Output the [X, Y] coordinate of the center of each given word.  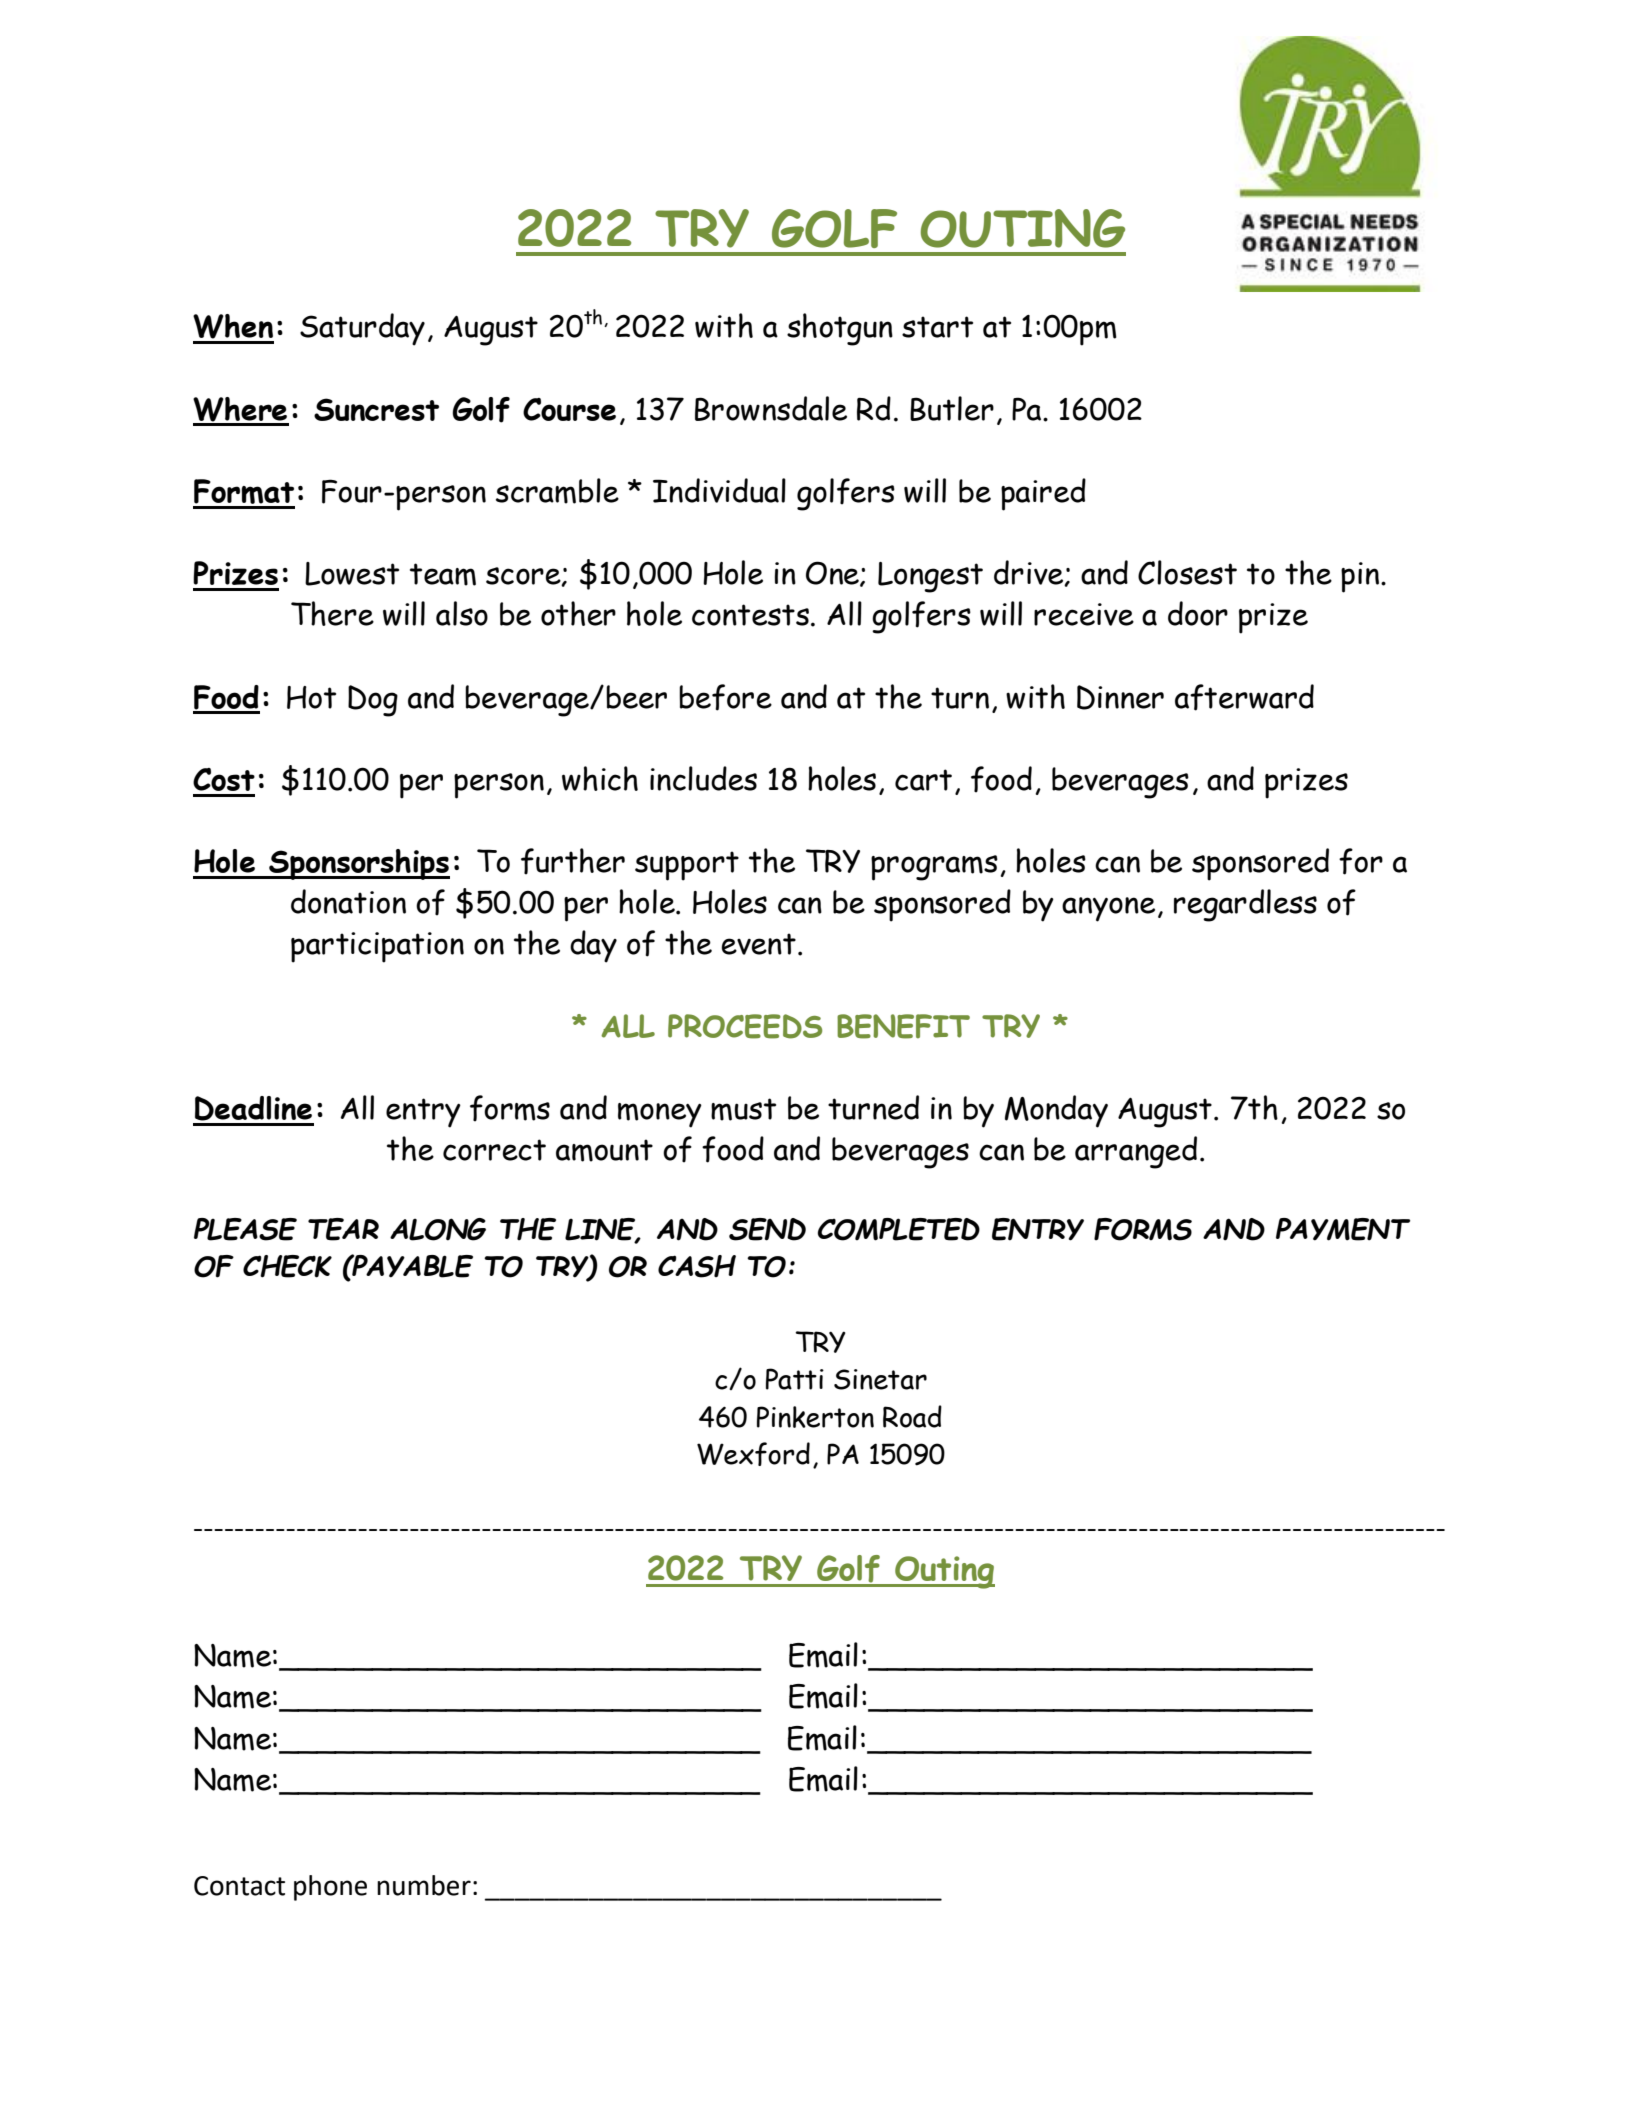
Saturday [362, 329]
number [424, 1885]
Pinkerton [815, 1417]
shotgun [840, 329]
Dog [373, 701]
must [743, 1109]
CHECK [287, 1266]
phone [330, 1888]
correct [494, 1150]
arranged [1136, 1152]
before [725, 697]
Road [912, 1416]
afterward [1244, 697]
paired [1043, 494]
